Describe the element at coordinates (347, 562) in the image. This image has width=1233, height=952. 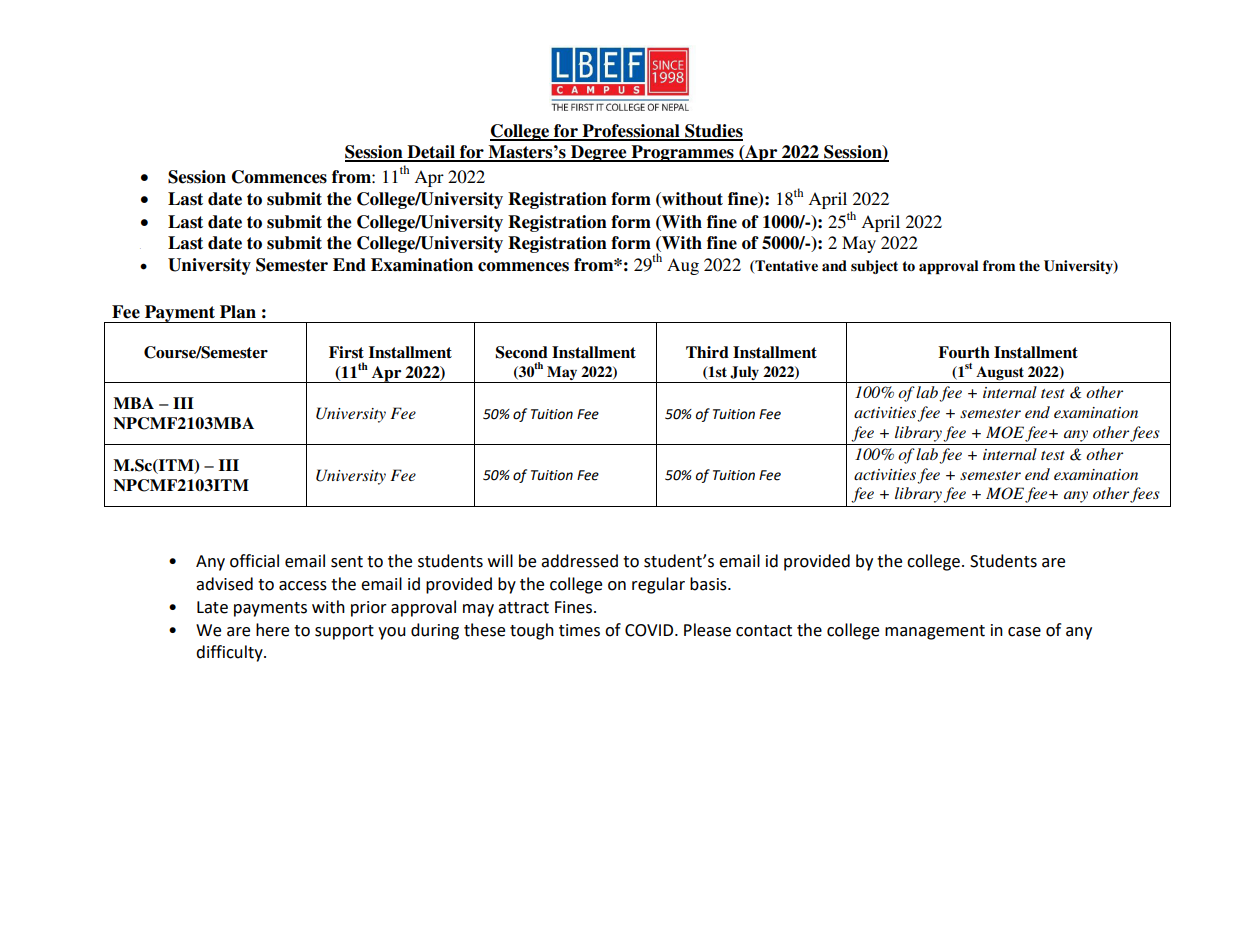
I see `sent` at that location.
